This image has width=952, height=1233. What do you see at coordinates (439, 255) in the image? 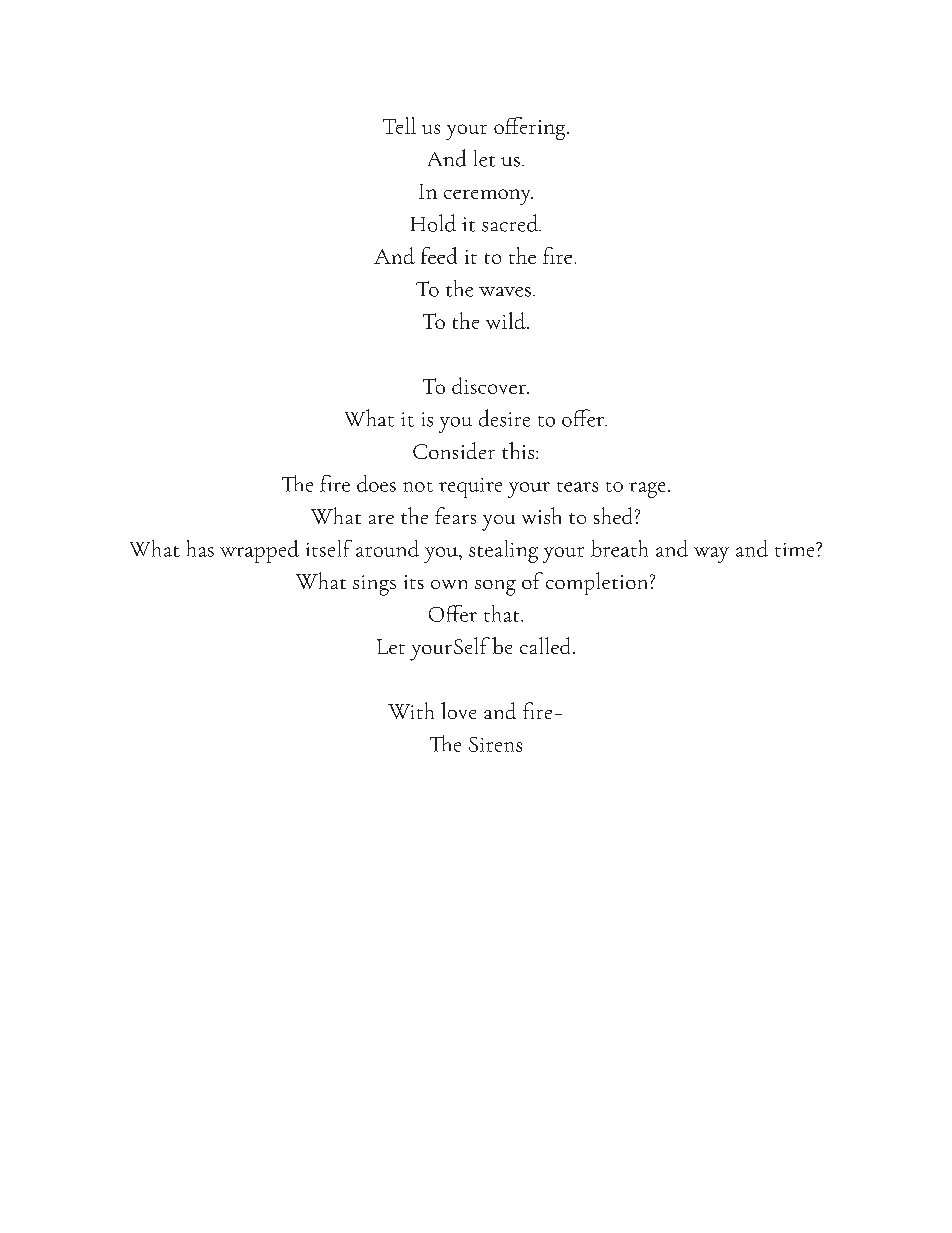
I see `feed` at bounding box center [439, 255].
